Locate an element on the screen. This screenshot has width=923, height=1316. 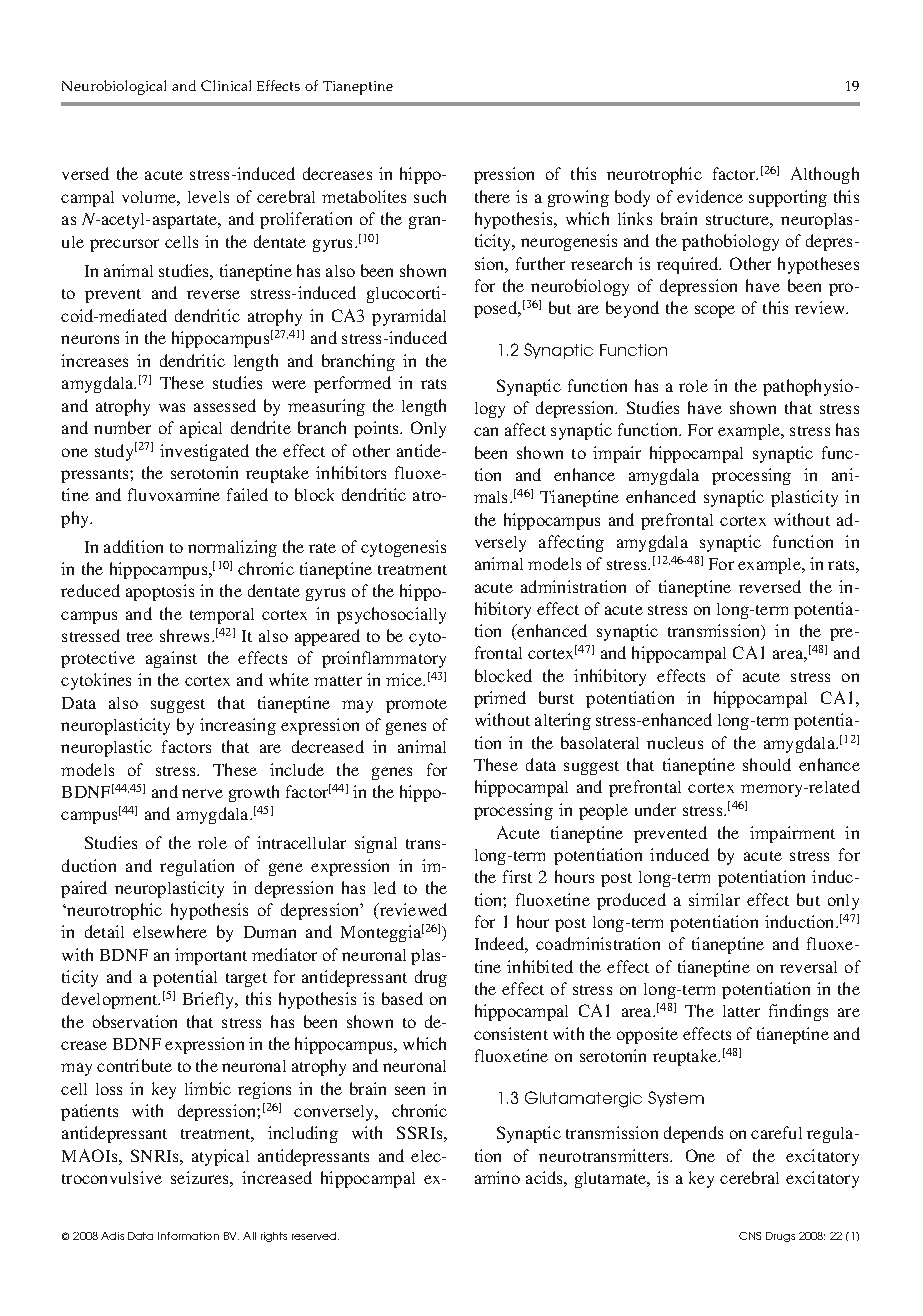
Clinical is located at coordinates (226, 85).
